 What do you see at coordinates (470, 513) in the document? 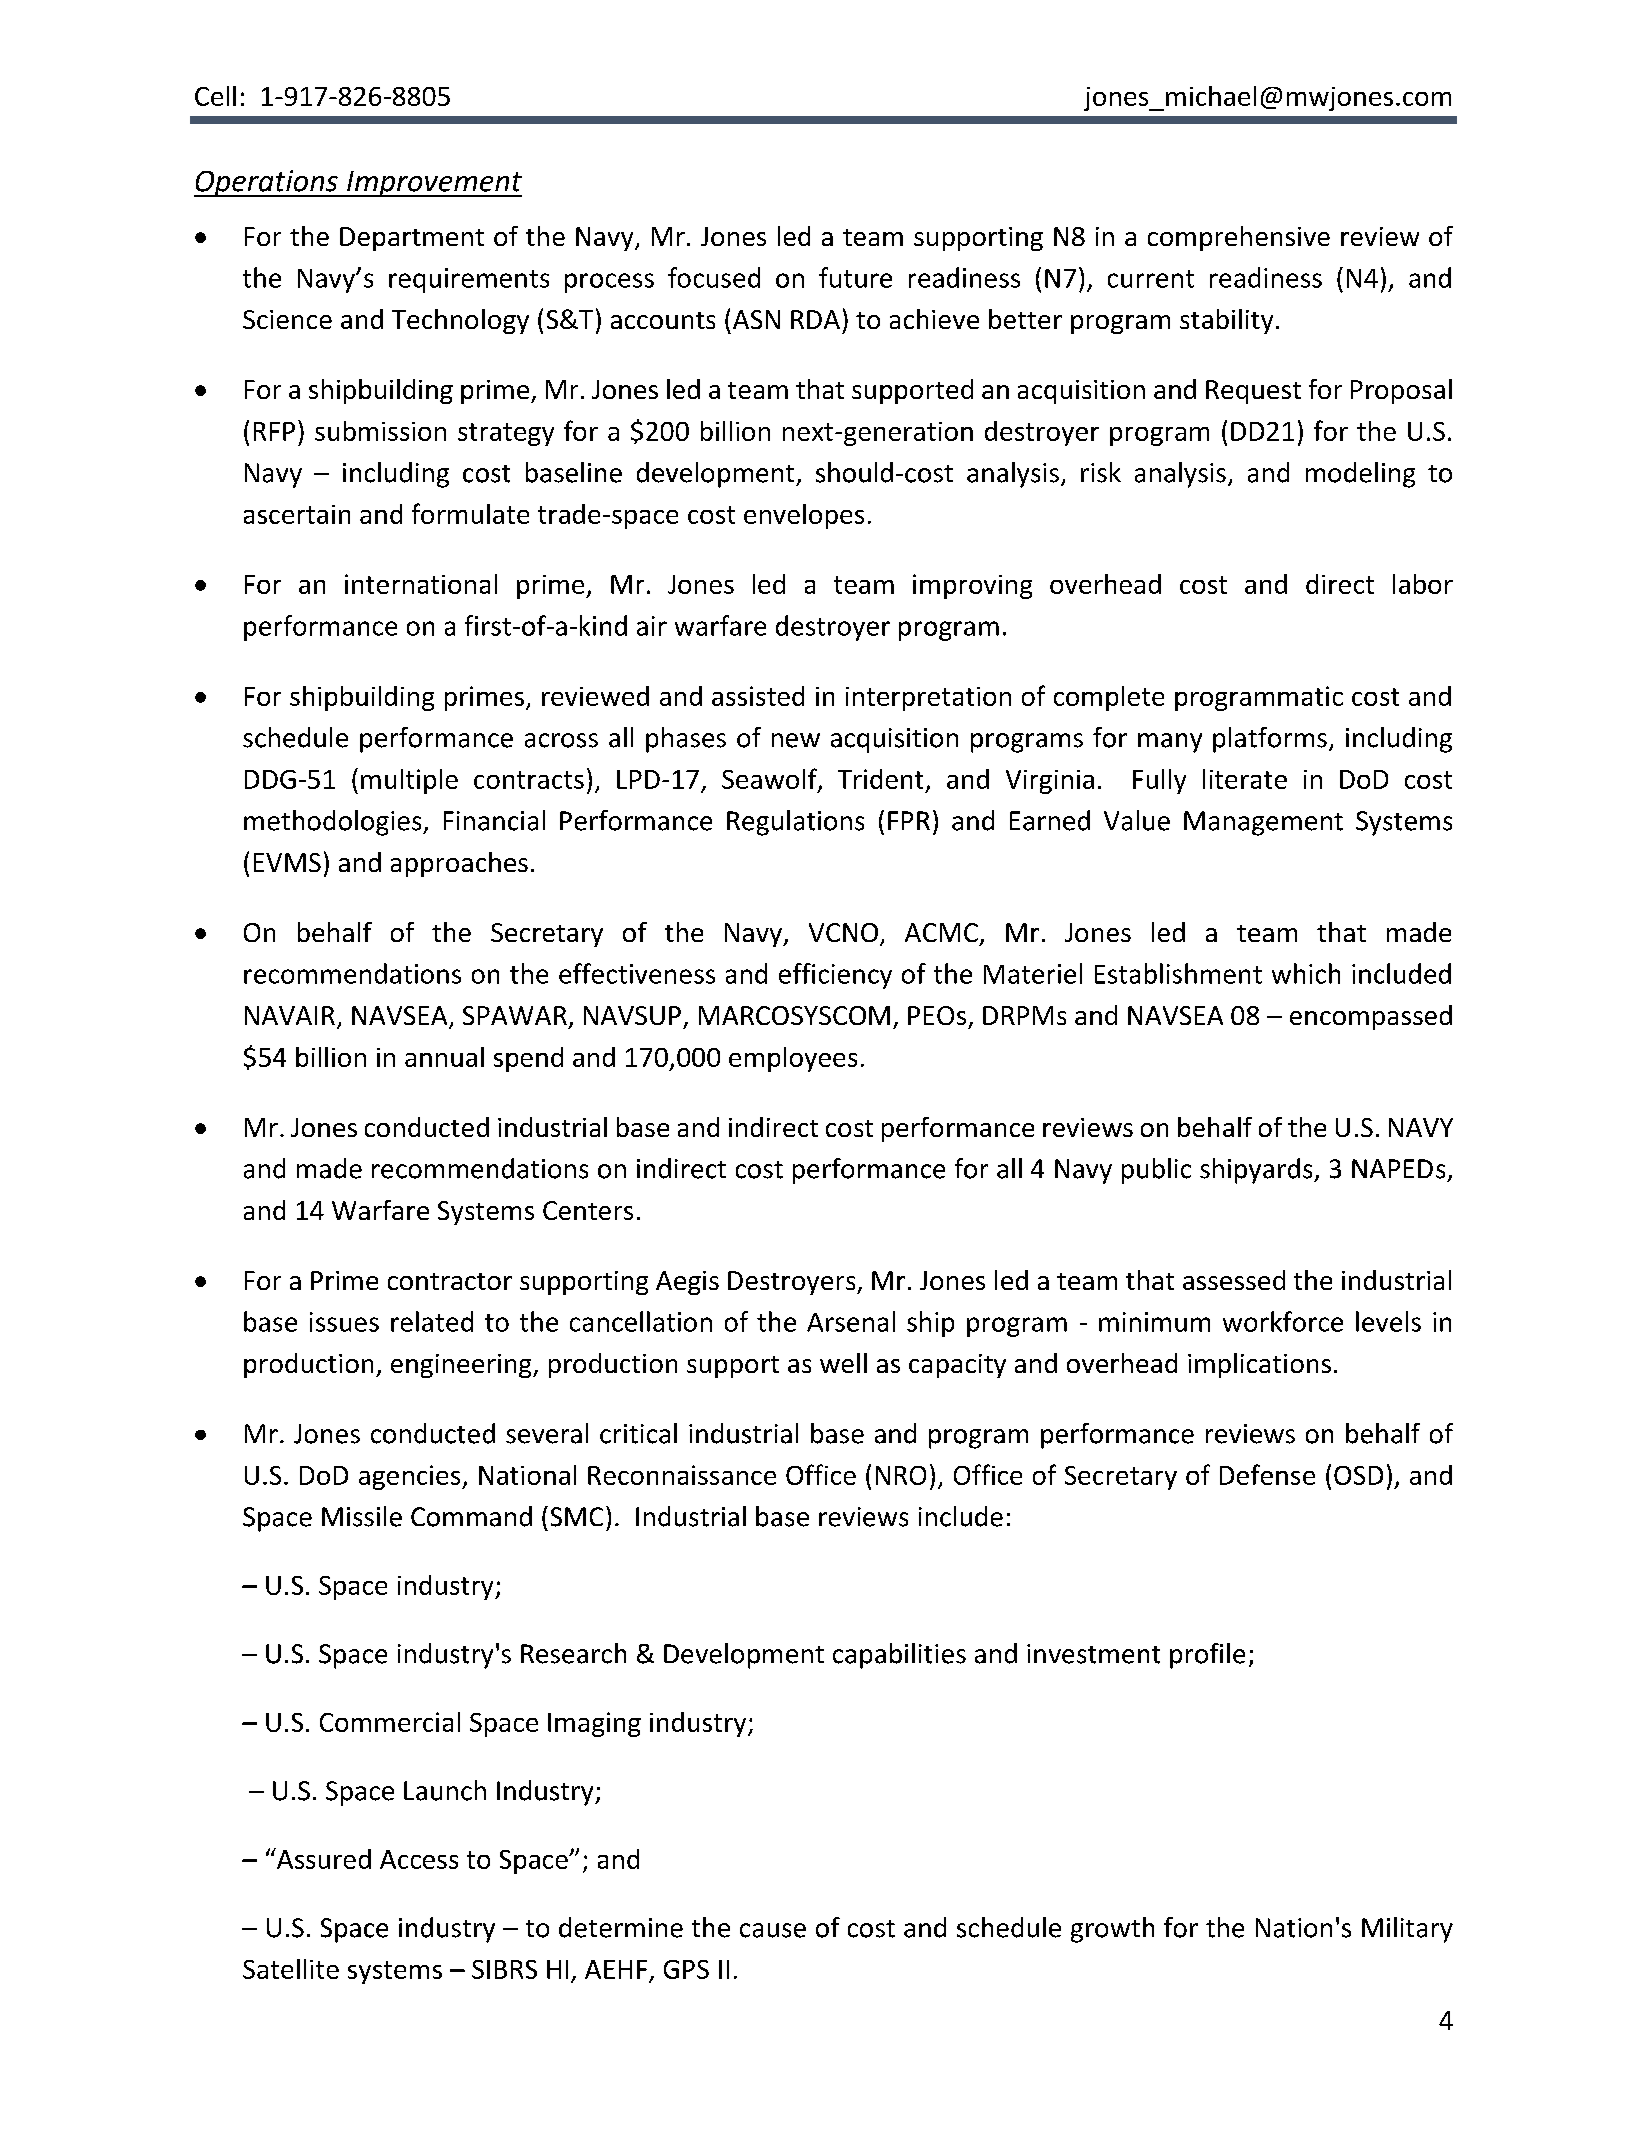
I see `formulate` at bounding box center [470, 513].
